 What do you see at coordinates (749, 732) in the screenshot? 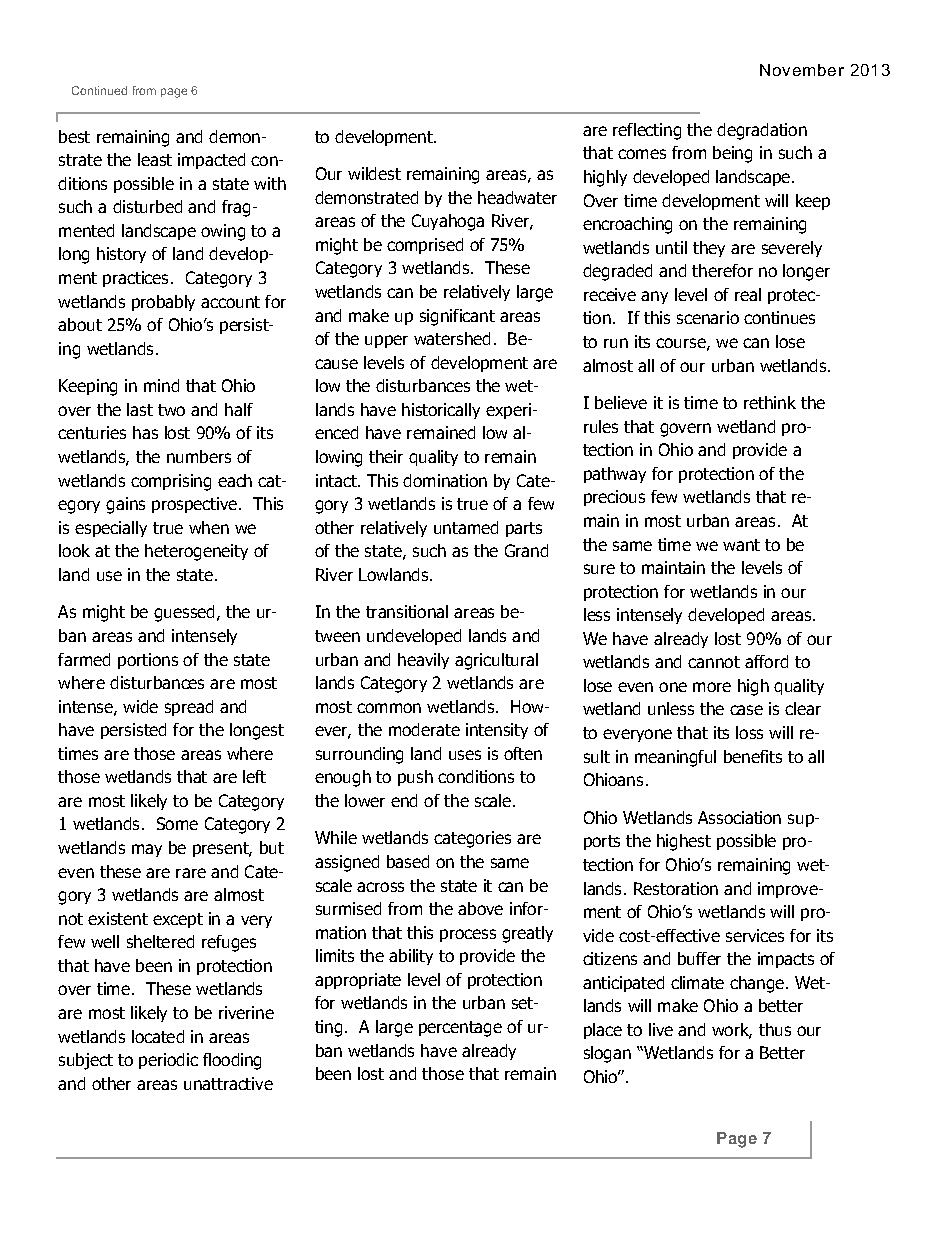
I see `loss` at bounding box center [749, 732].
